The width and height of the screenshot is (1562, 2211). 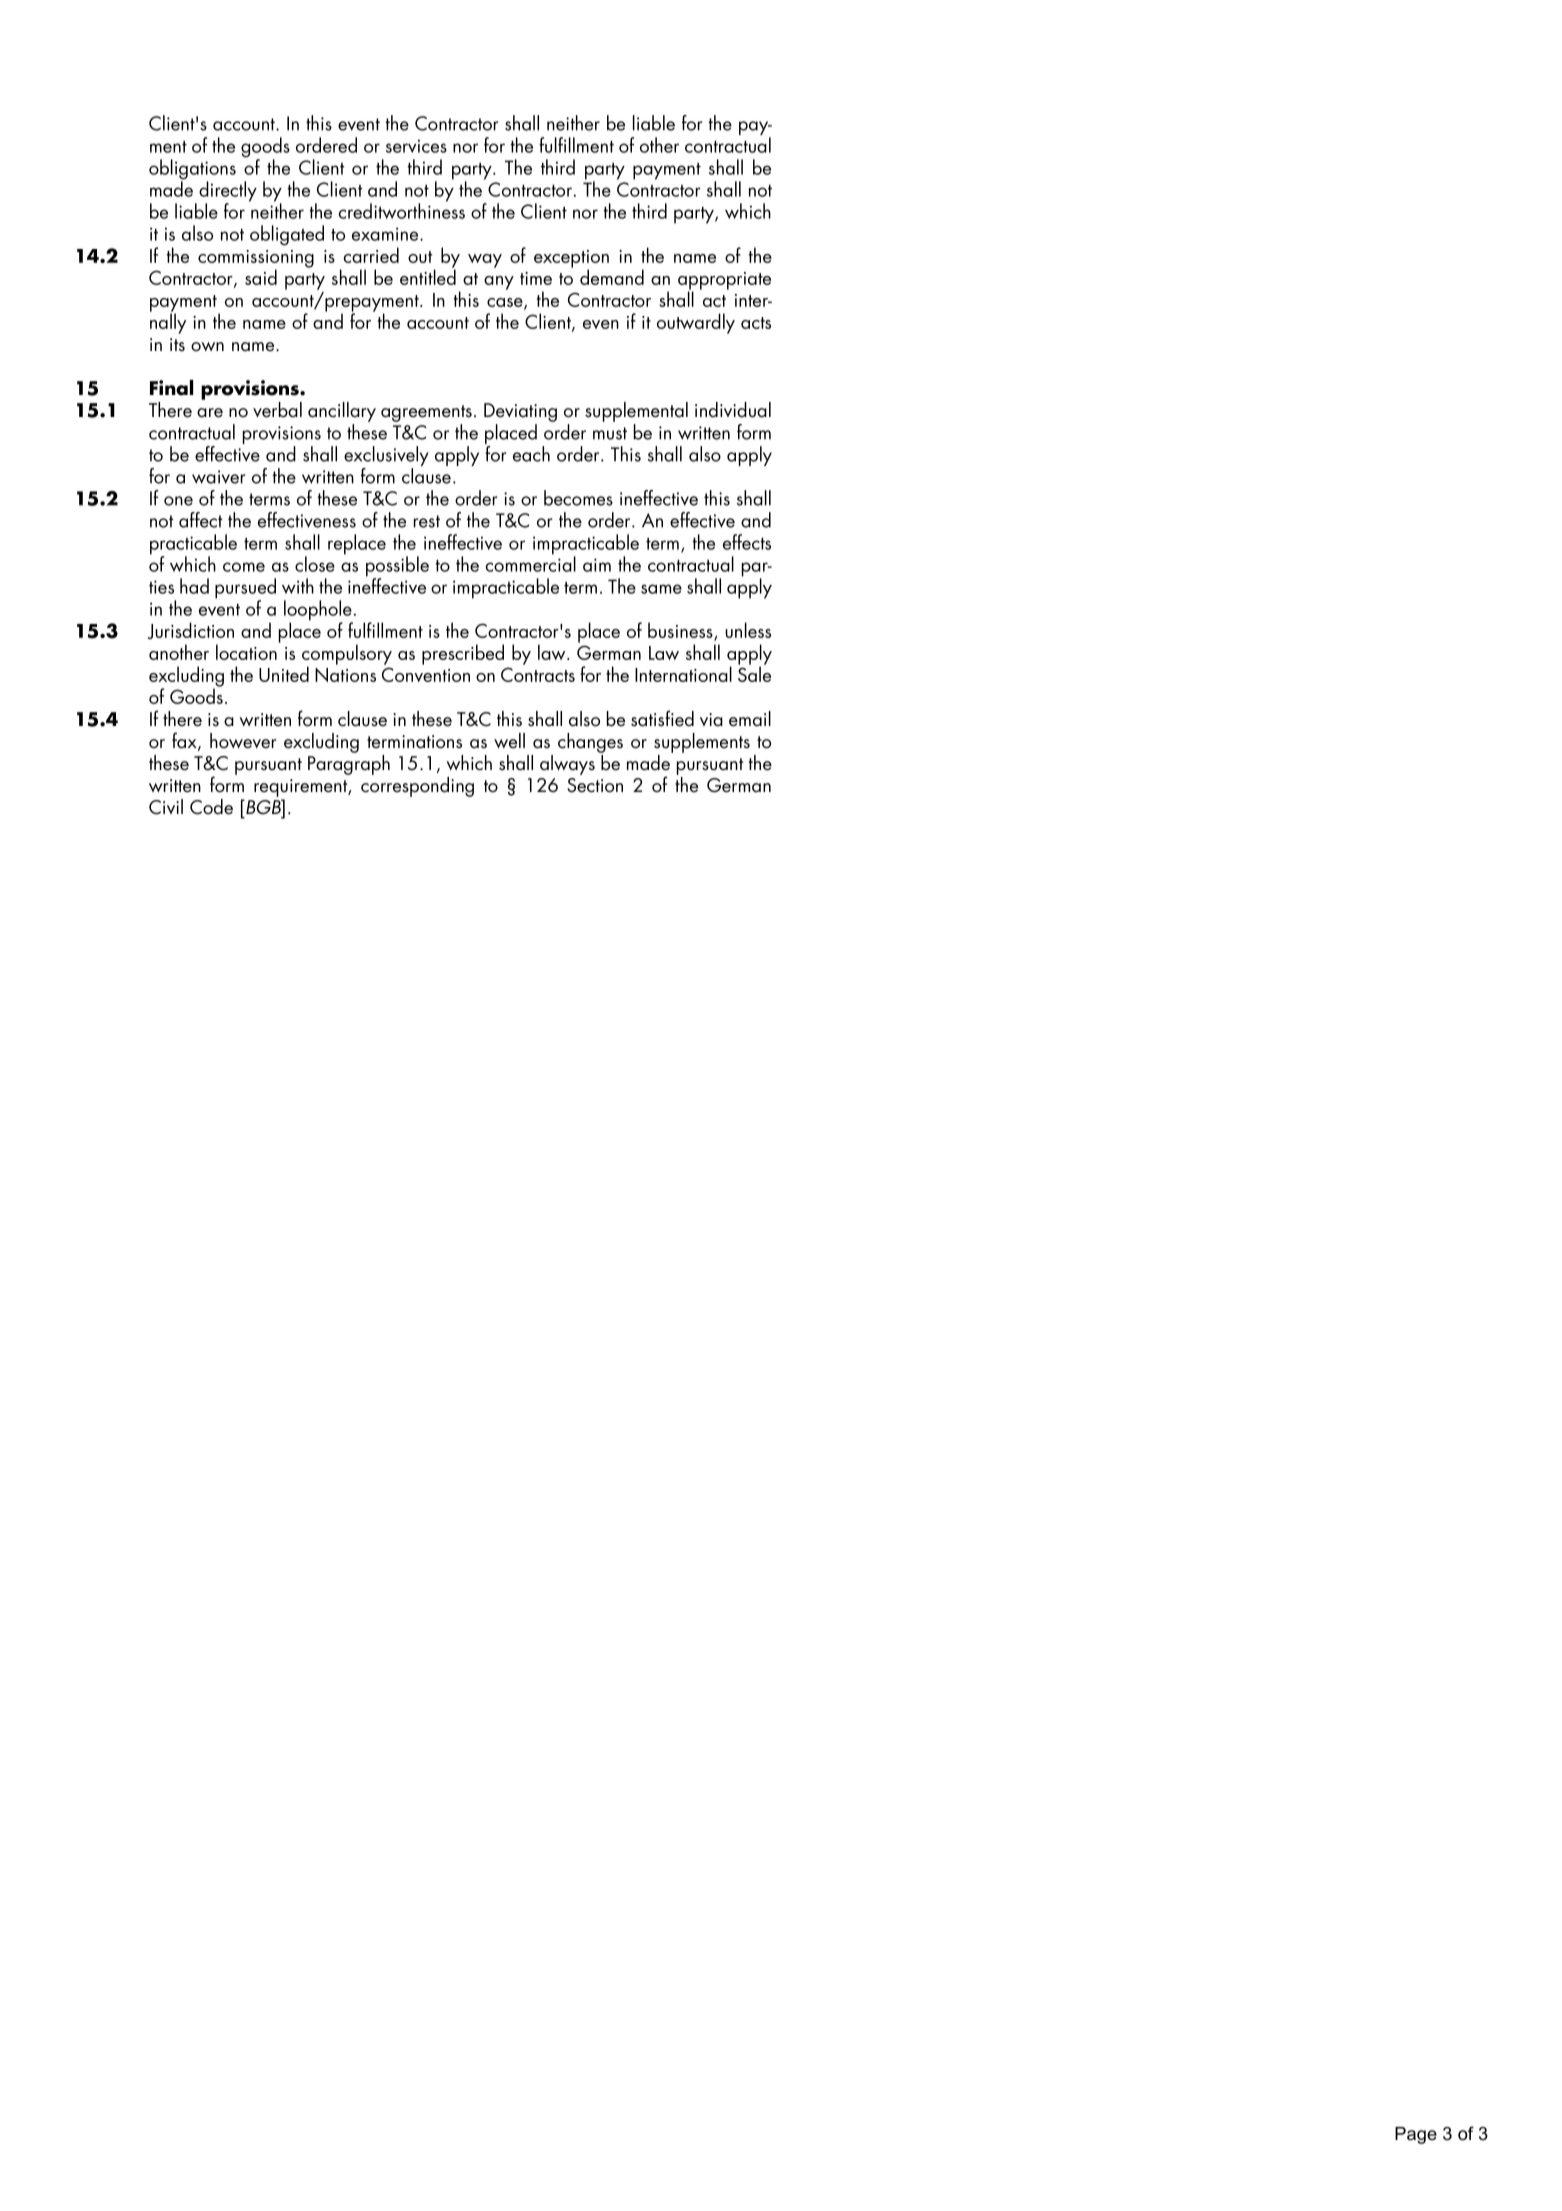 What do you see at coordinates (724, 282) in the screenshot?
I see `appropriate` at bounding box center [724, 282].
